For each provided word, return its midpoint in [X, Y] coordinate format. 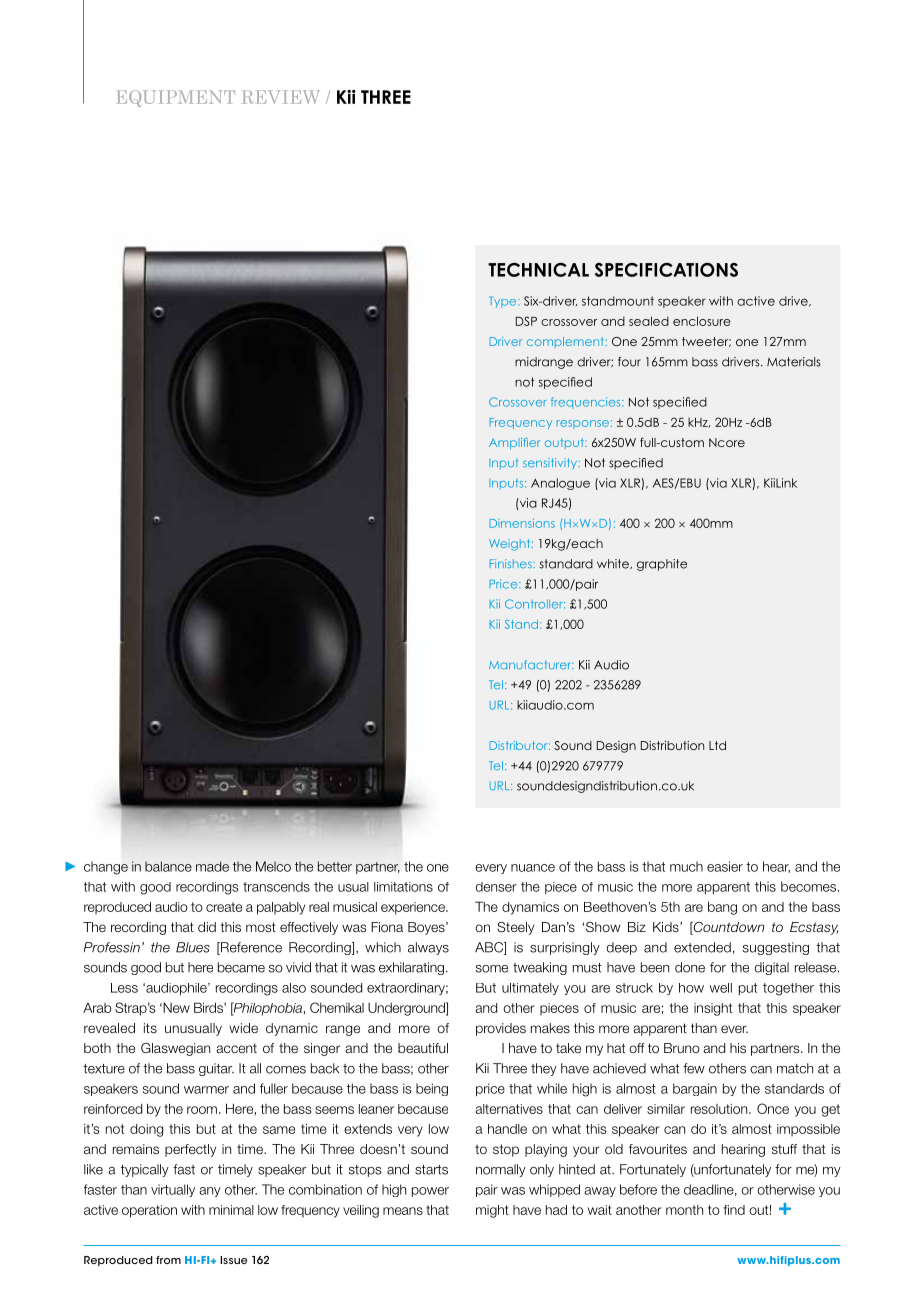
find [734, 1210]
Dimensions [522, 523]
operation [149, 1211]
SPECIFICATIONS [666, 270]
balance [168, 866]
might [492, 1211]
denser [496, 887]
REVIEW [281, 97]
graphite [662, 565]
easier [725, 866]
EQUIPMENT [175, 98]
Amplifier [514, 443]
